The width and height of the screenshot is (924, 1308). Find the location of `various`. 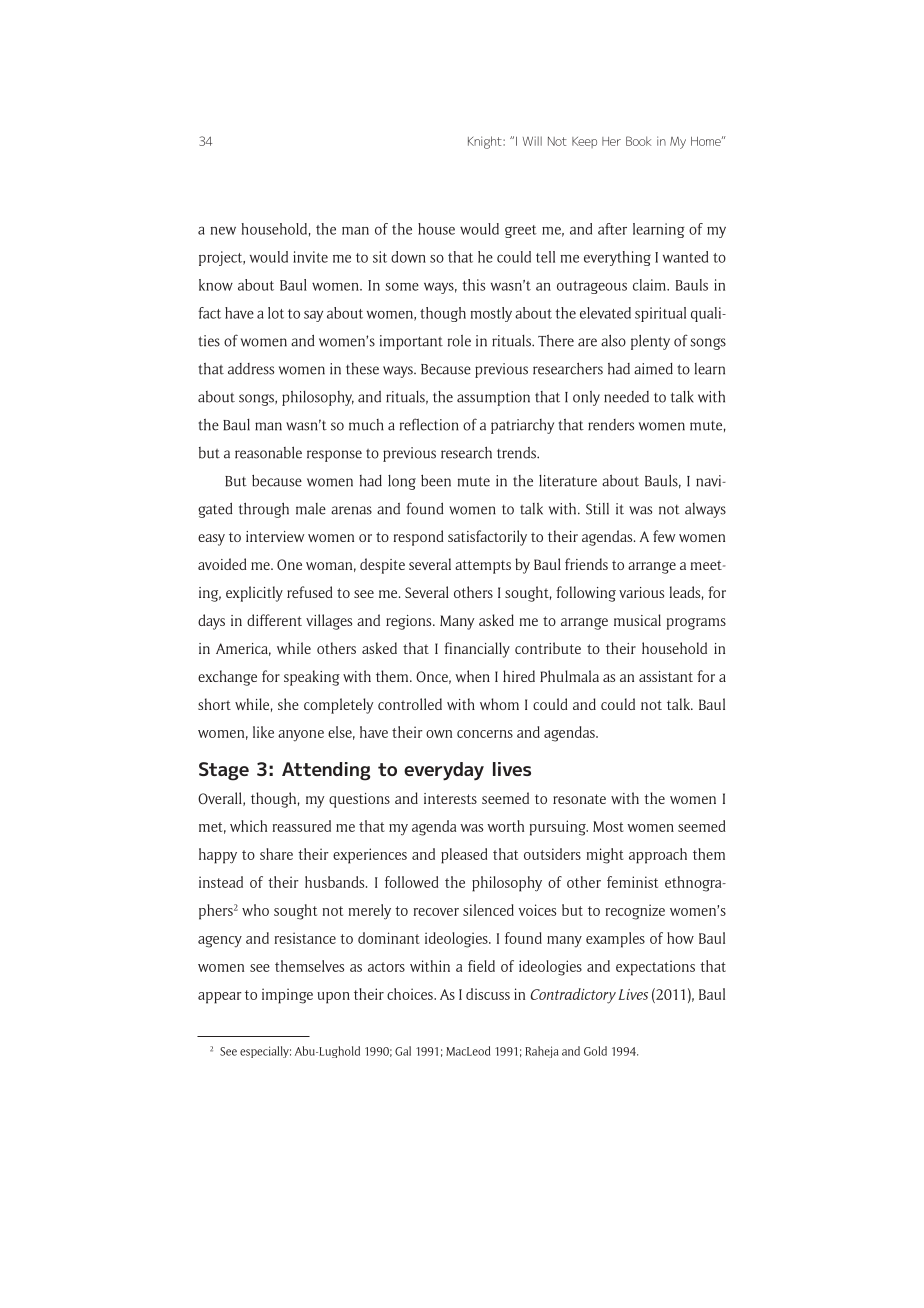

various is located at coordinates (641, 592).
